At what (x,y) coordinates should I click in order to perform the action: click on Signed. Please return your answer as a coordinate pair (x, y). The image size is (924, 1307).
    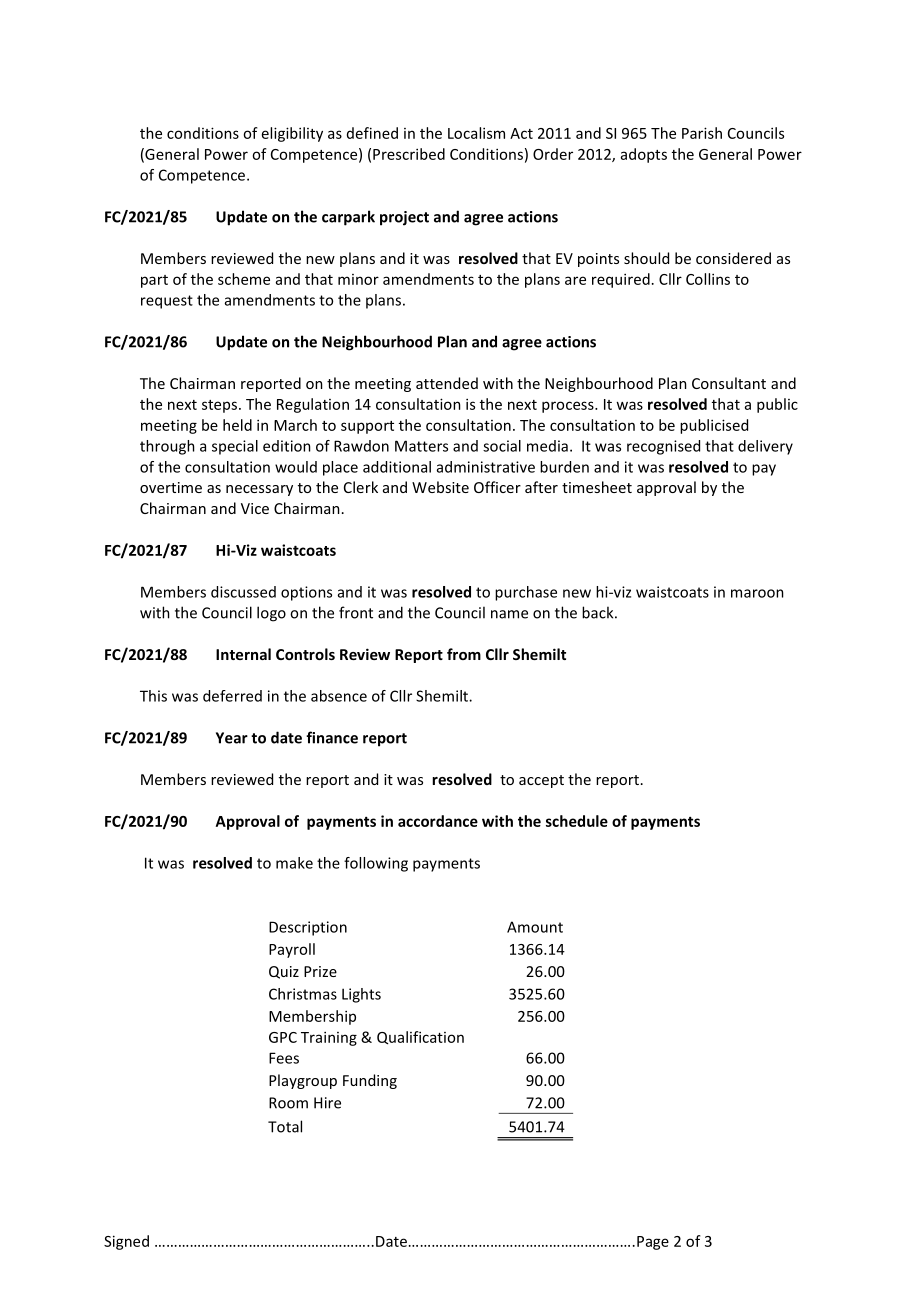
    Looking at the image, I should click on (126, 1242).
